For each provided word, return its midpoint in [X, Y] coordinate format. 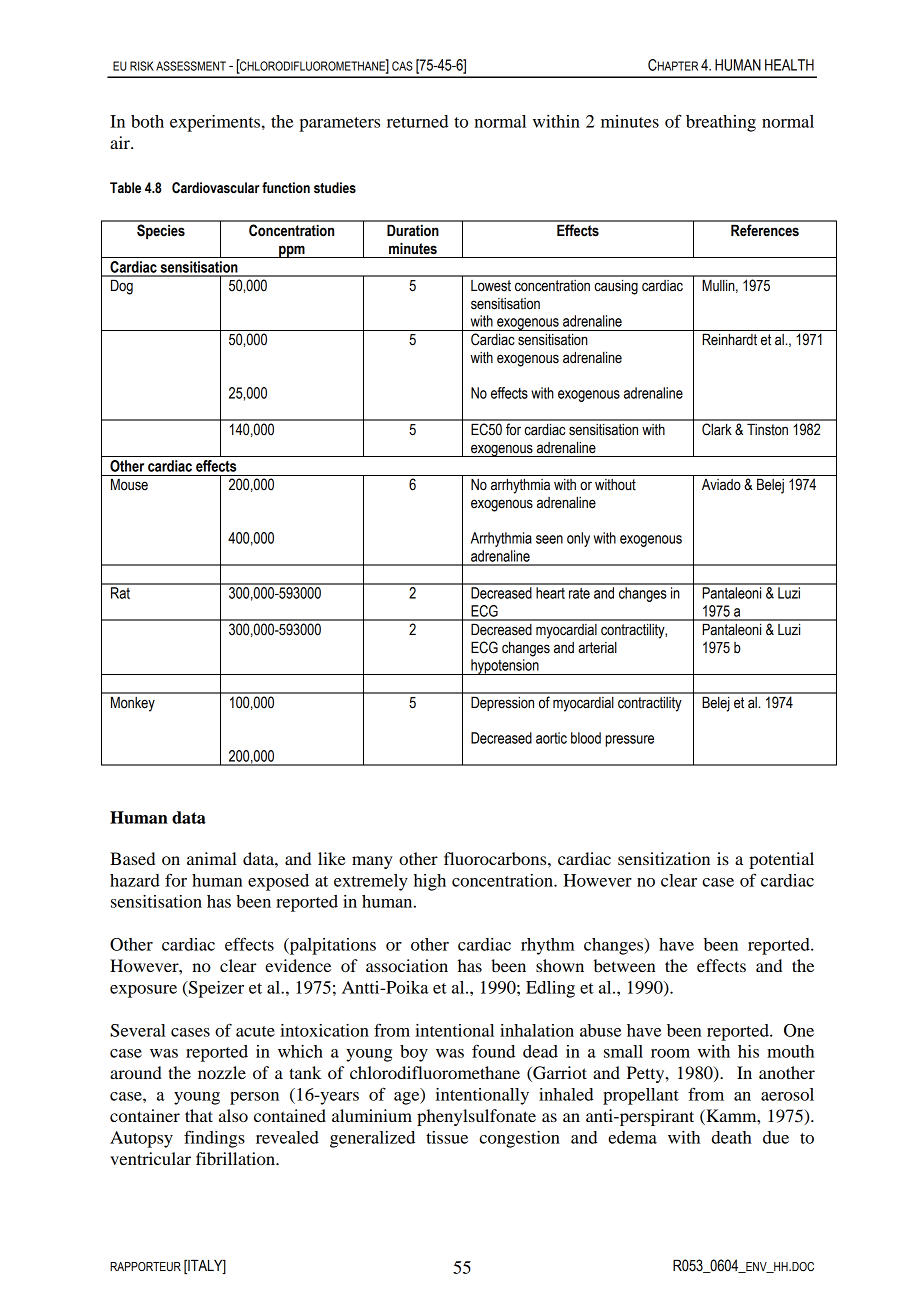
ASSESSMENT [191, 66]
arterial [597, 648]
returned [417, 121]
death [732, 1137]
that [199, 1115]
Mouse [129, 484]
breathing [721, 123]
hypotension [505, 667]
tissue [447, 1137]
